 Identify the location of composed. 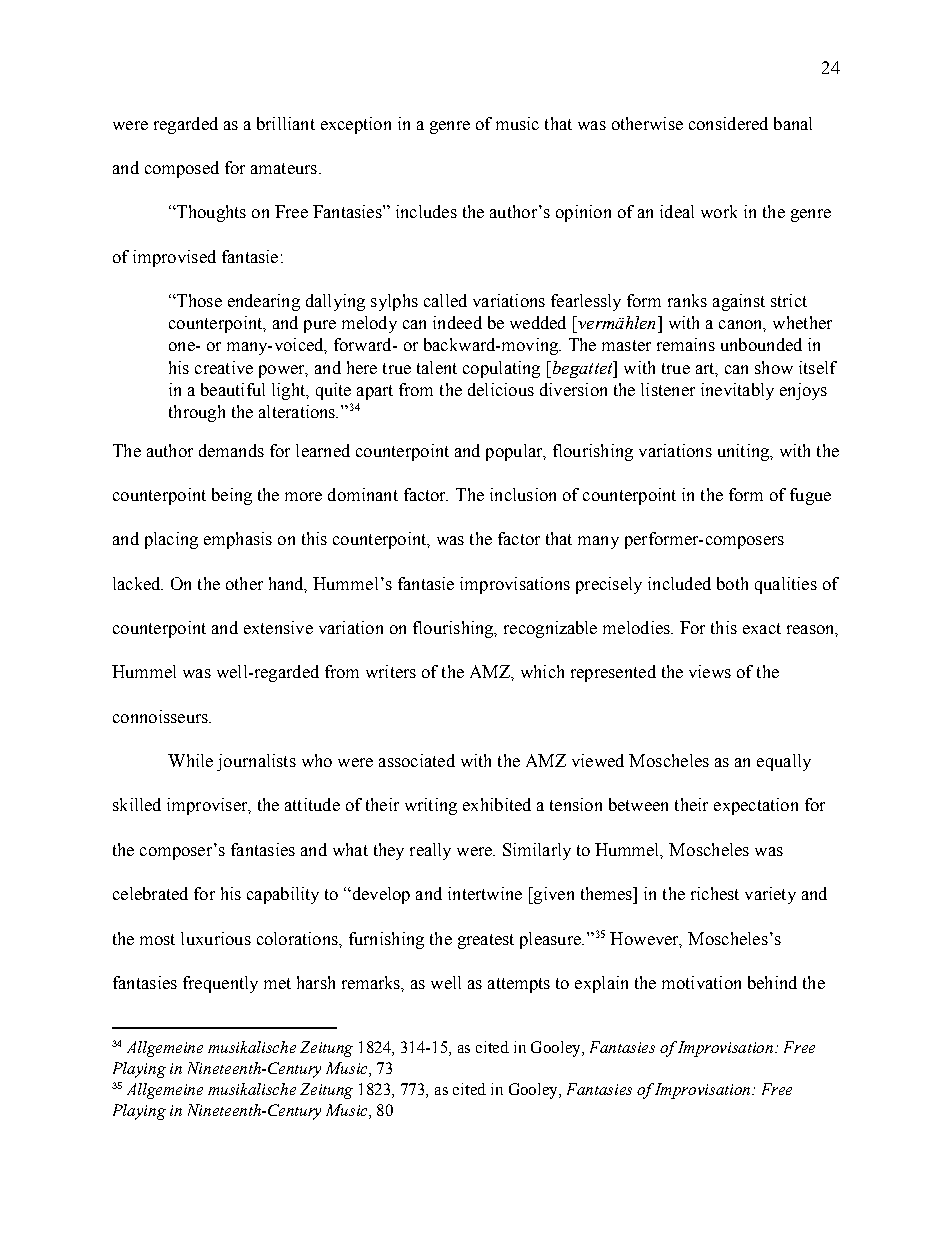
(182, 169).
